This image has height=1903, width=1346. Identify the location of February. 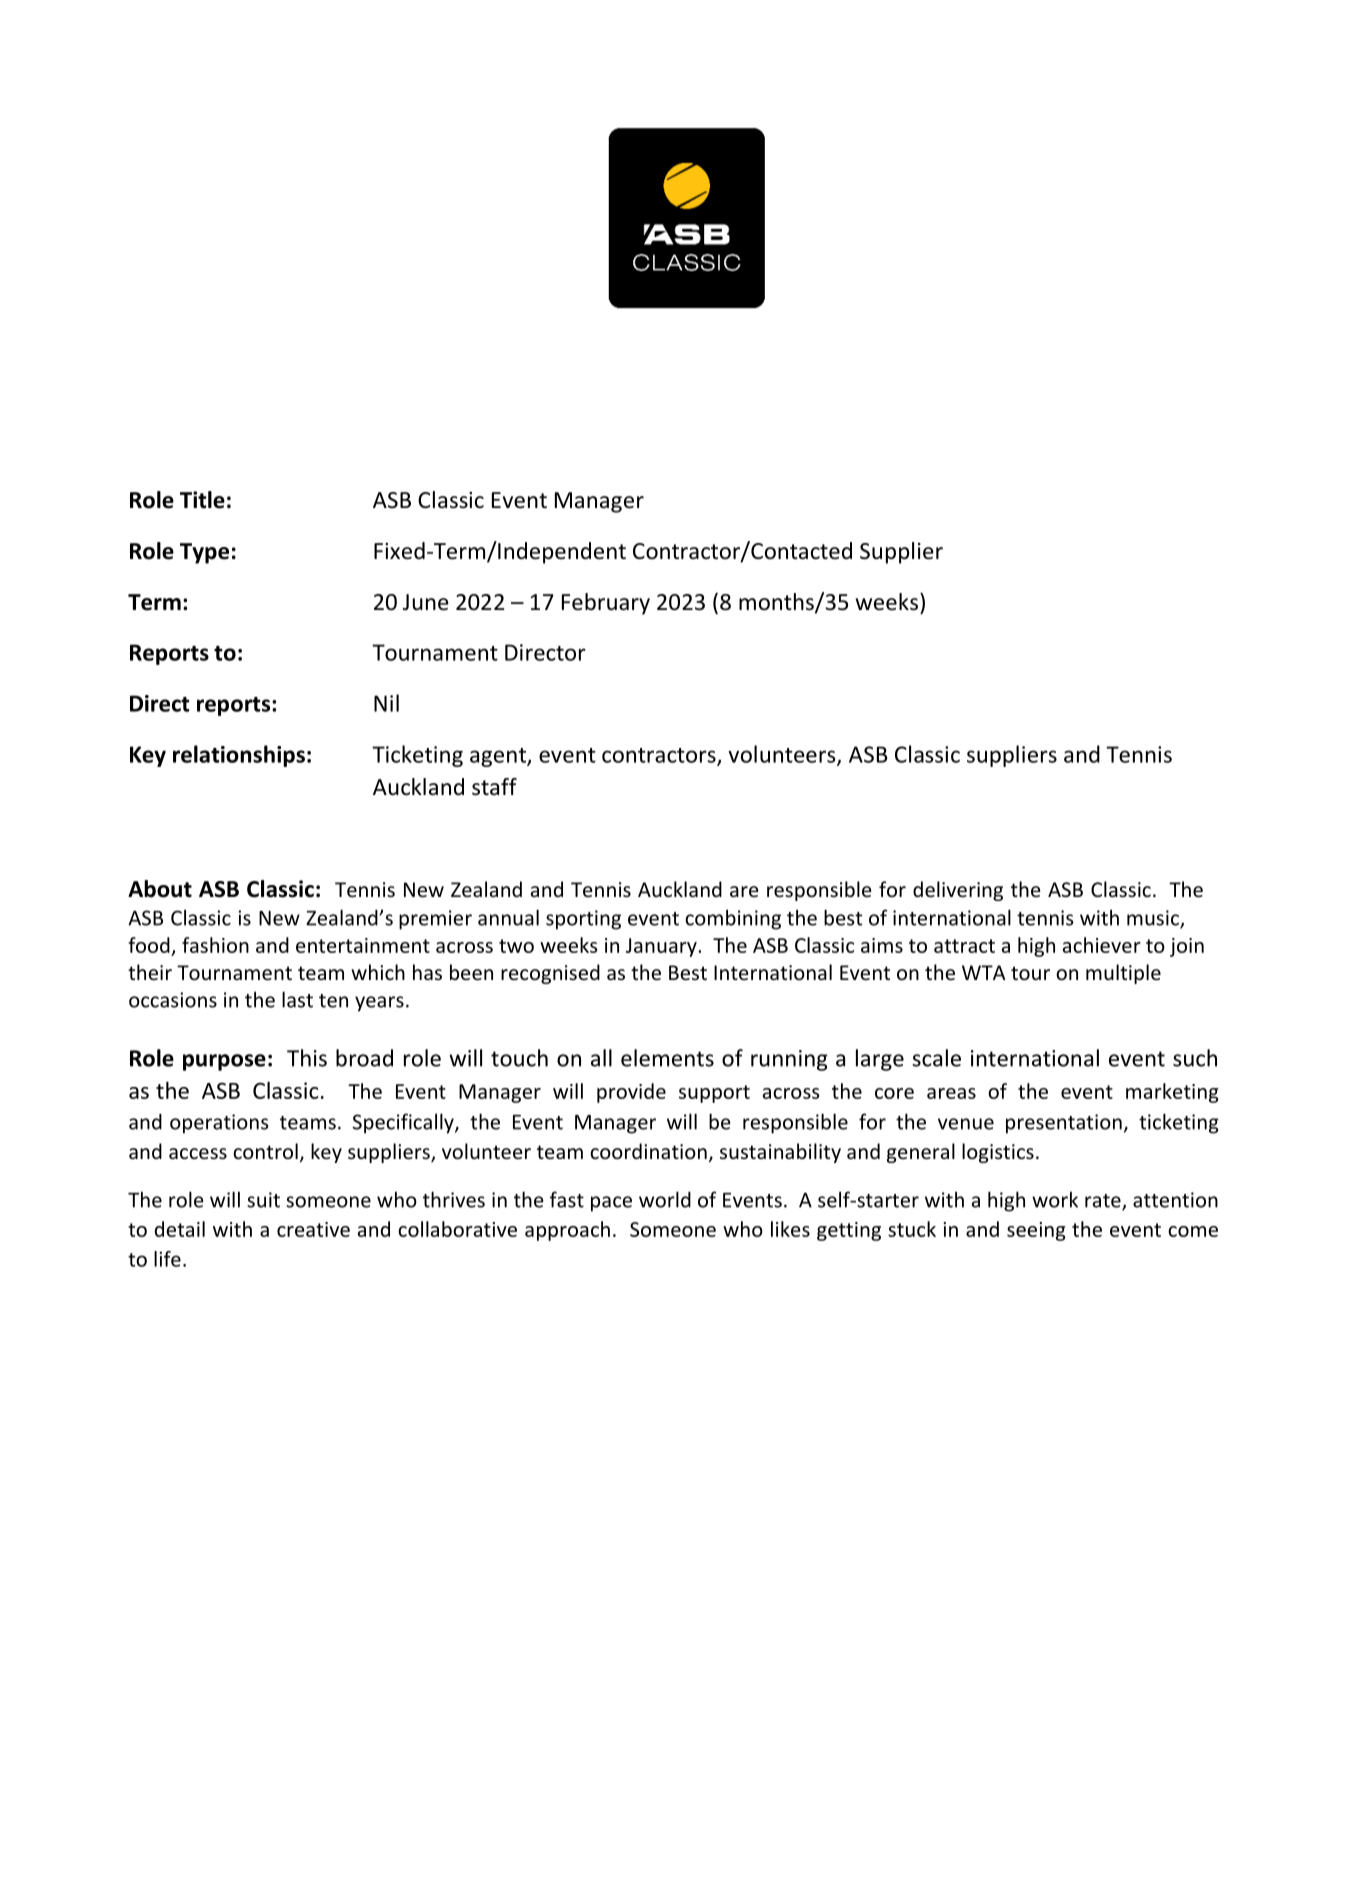
(606, 604).
